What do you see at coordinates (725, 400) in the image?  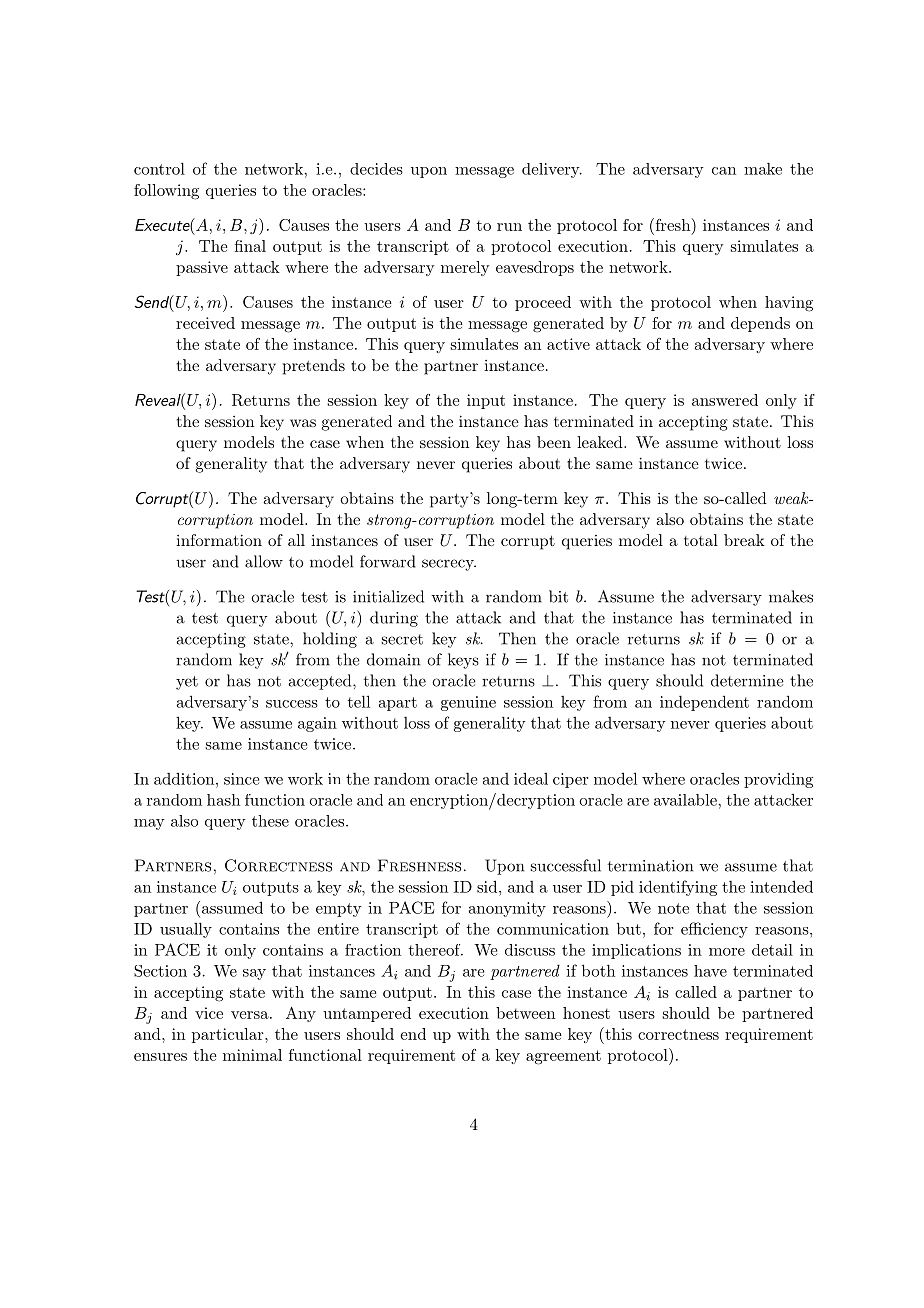 I see `answered` at bounding box center [725, 400].
